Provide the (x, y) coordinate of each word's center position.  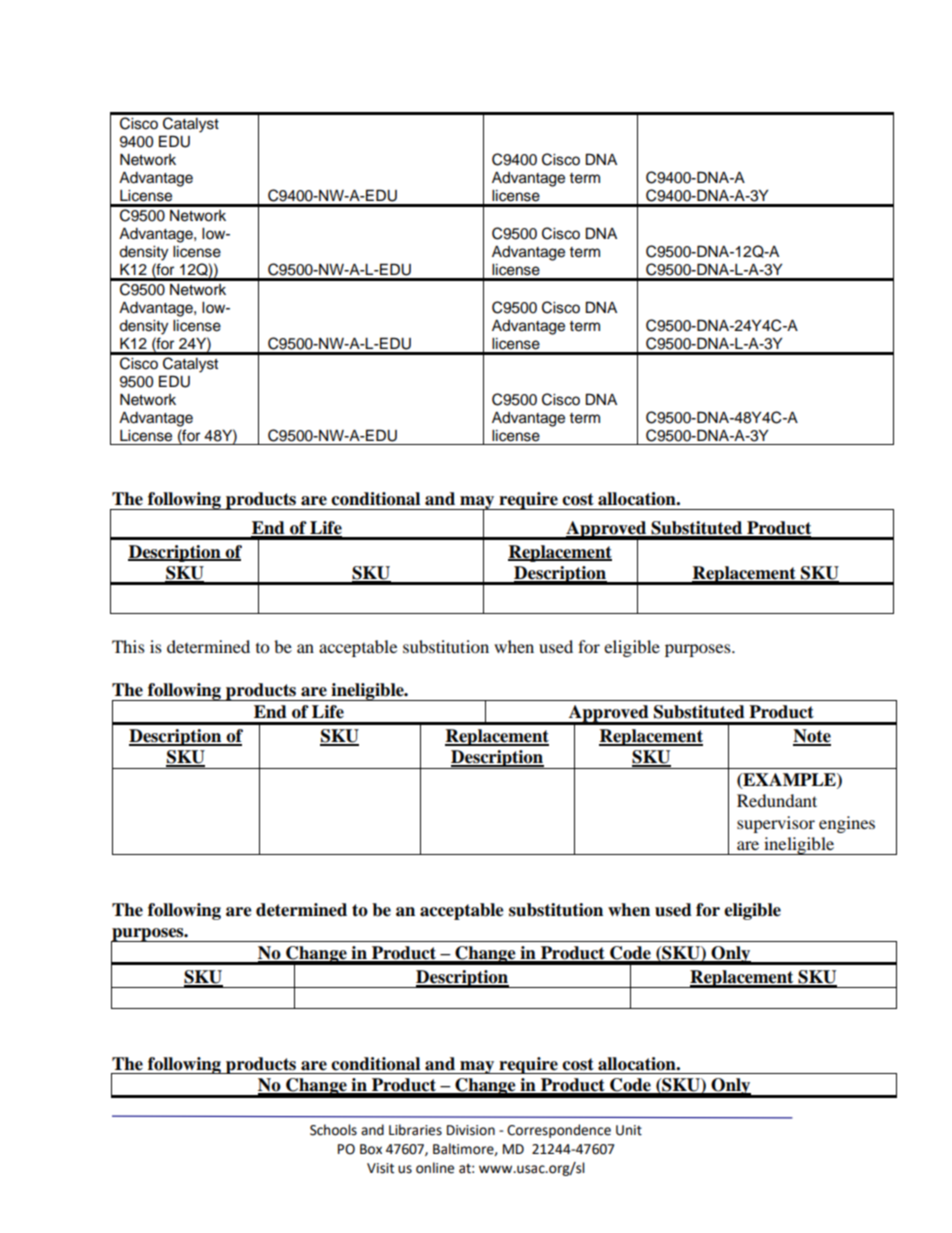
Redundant (777, 800)
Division (471, 1130)
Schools (333, 1130)
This (128, 646)
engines (847, 824)
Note (812, 737)
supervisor (776, 824)
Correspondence (559, 1131)
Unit (629, 1130)
